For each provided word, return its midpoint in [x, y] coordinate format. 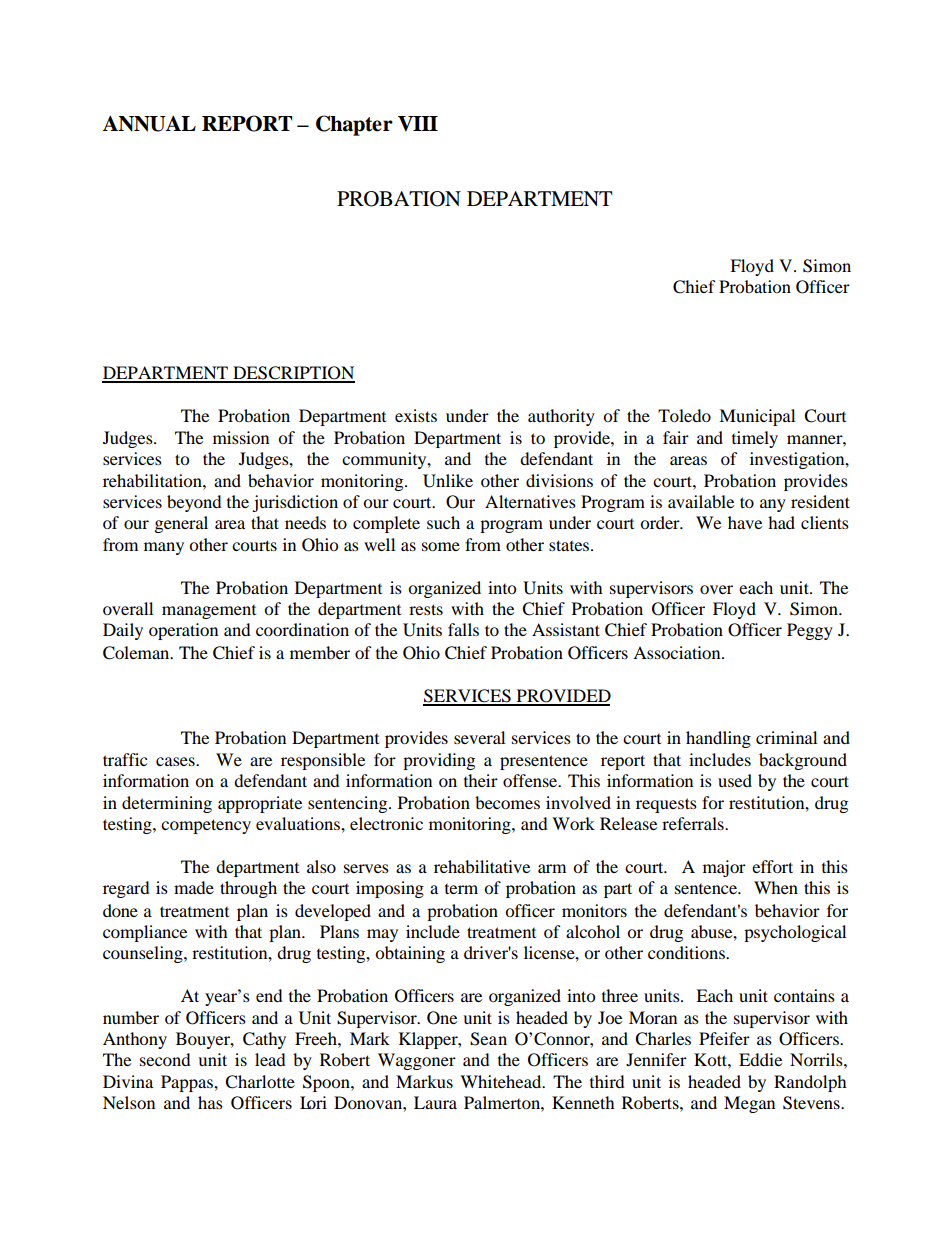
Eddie [760, 1059]
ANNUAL [149, 123]
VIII [418, 124]
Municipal [757, 417]
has [210, 1102]
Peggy [810, 631]
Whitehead [502, 1081]
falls [463, 629]
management [209, 612]
